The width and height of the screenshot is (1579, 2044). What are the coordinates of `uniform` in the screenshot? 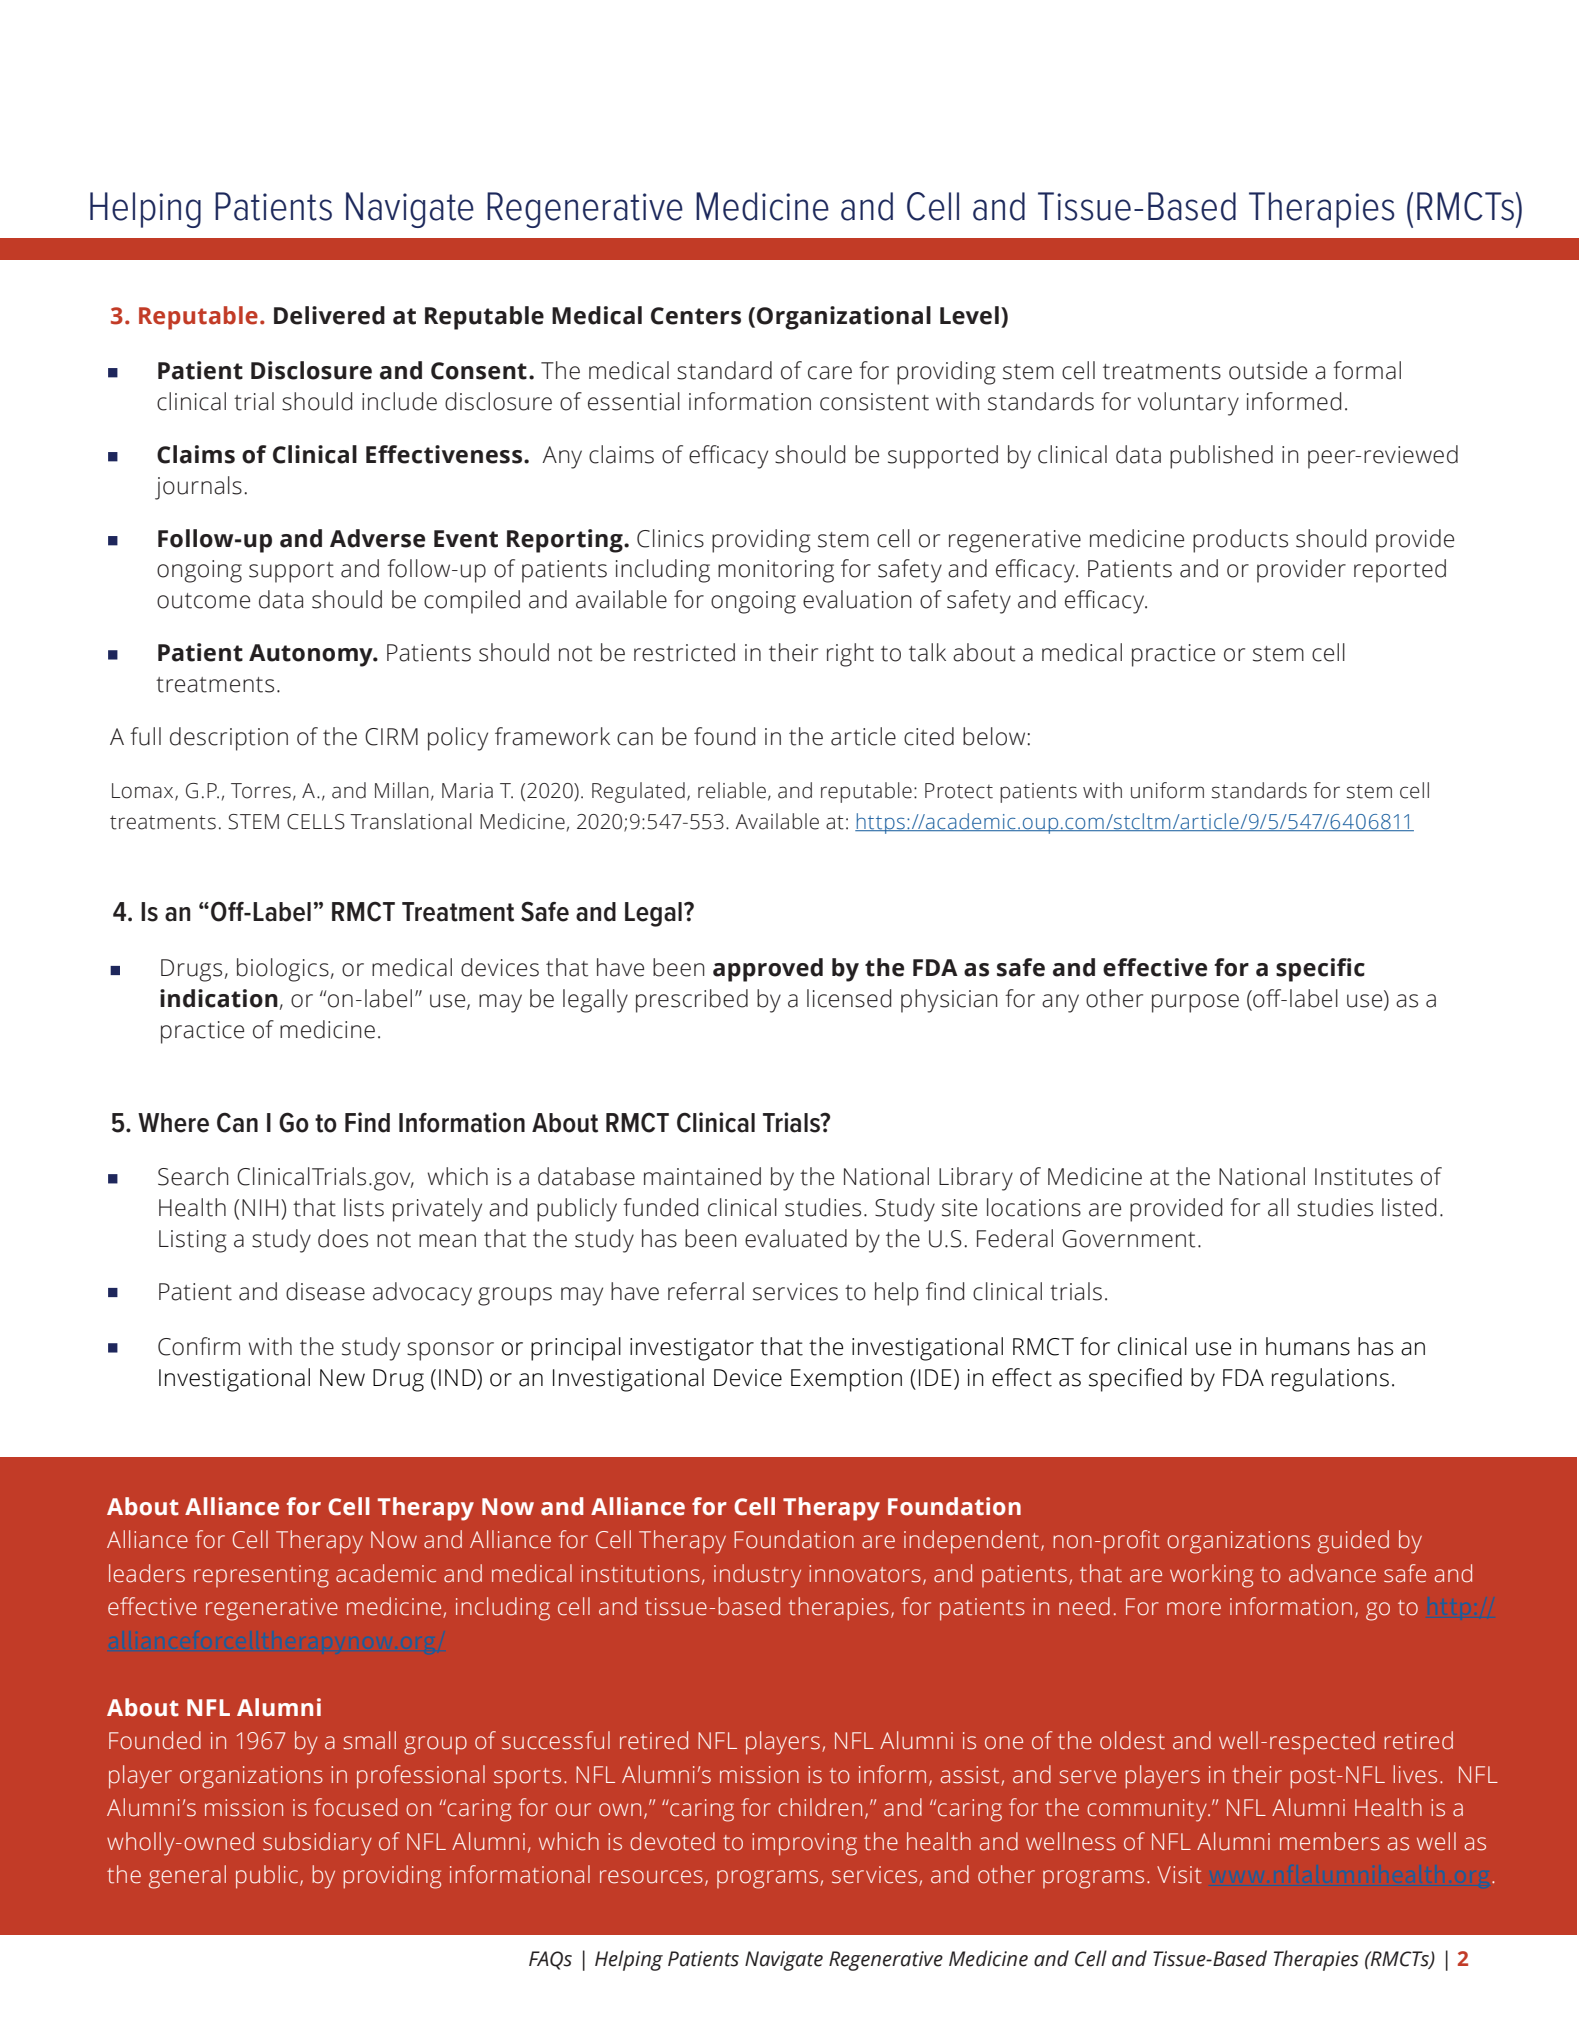 It's located at (1167, 790).
